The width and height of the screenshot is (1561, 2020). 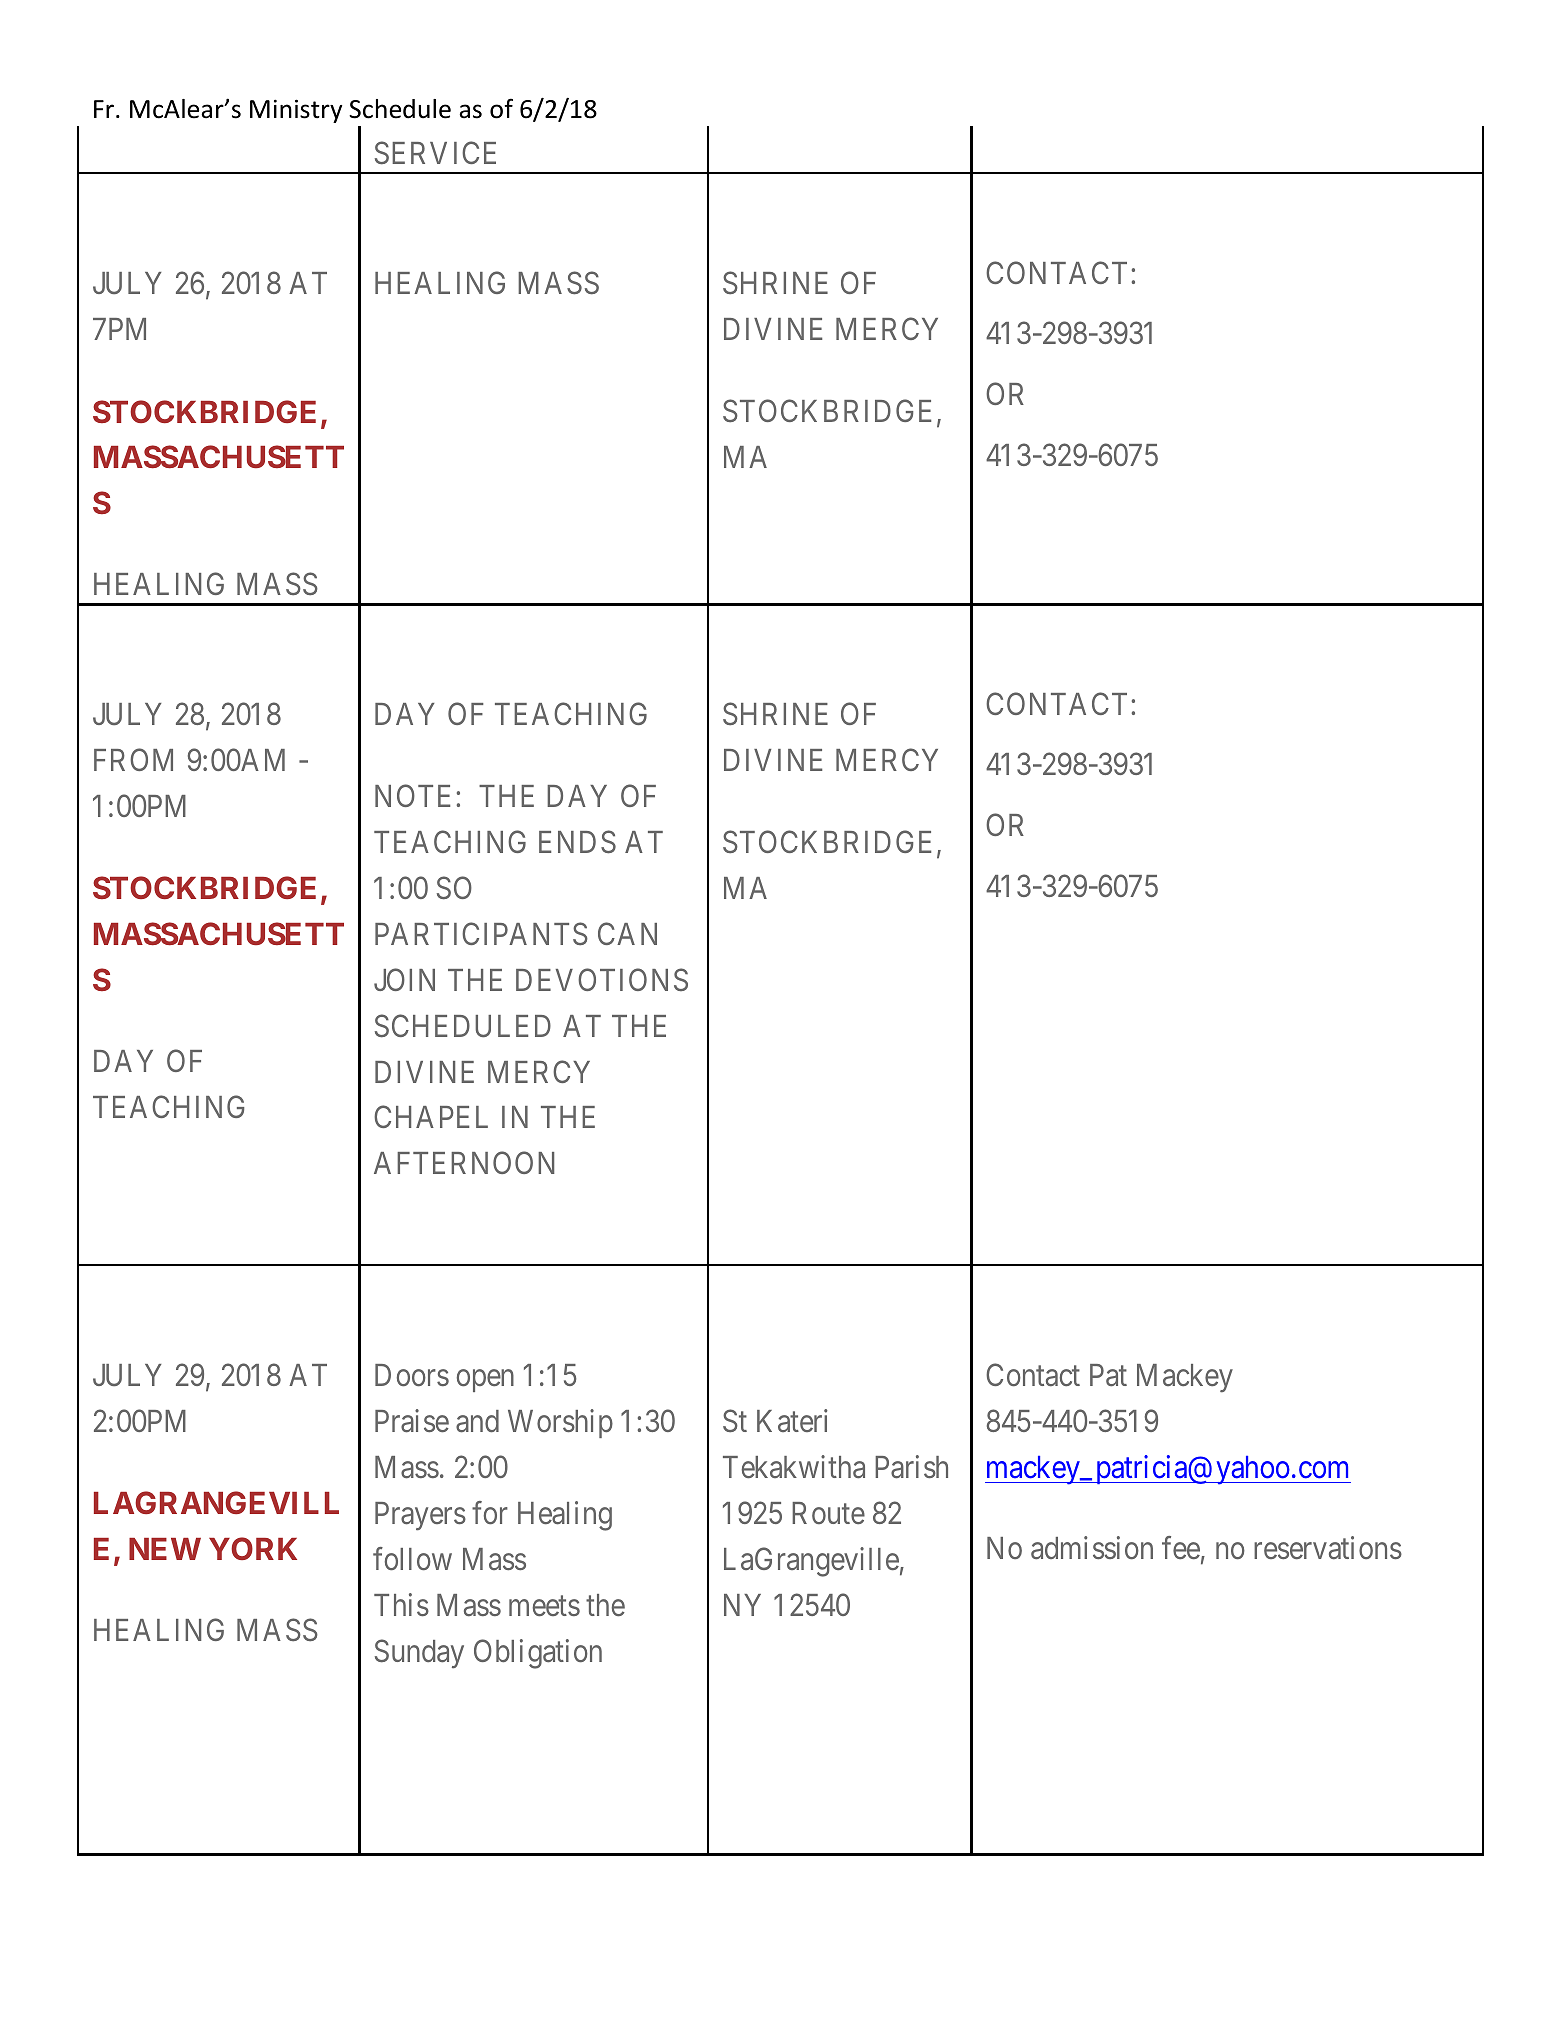 I want to click on Ministry, so click(x=296, y=111).
